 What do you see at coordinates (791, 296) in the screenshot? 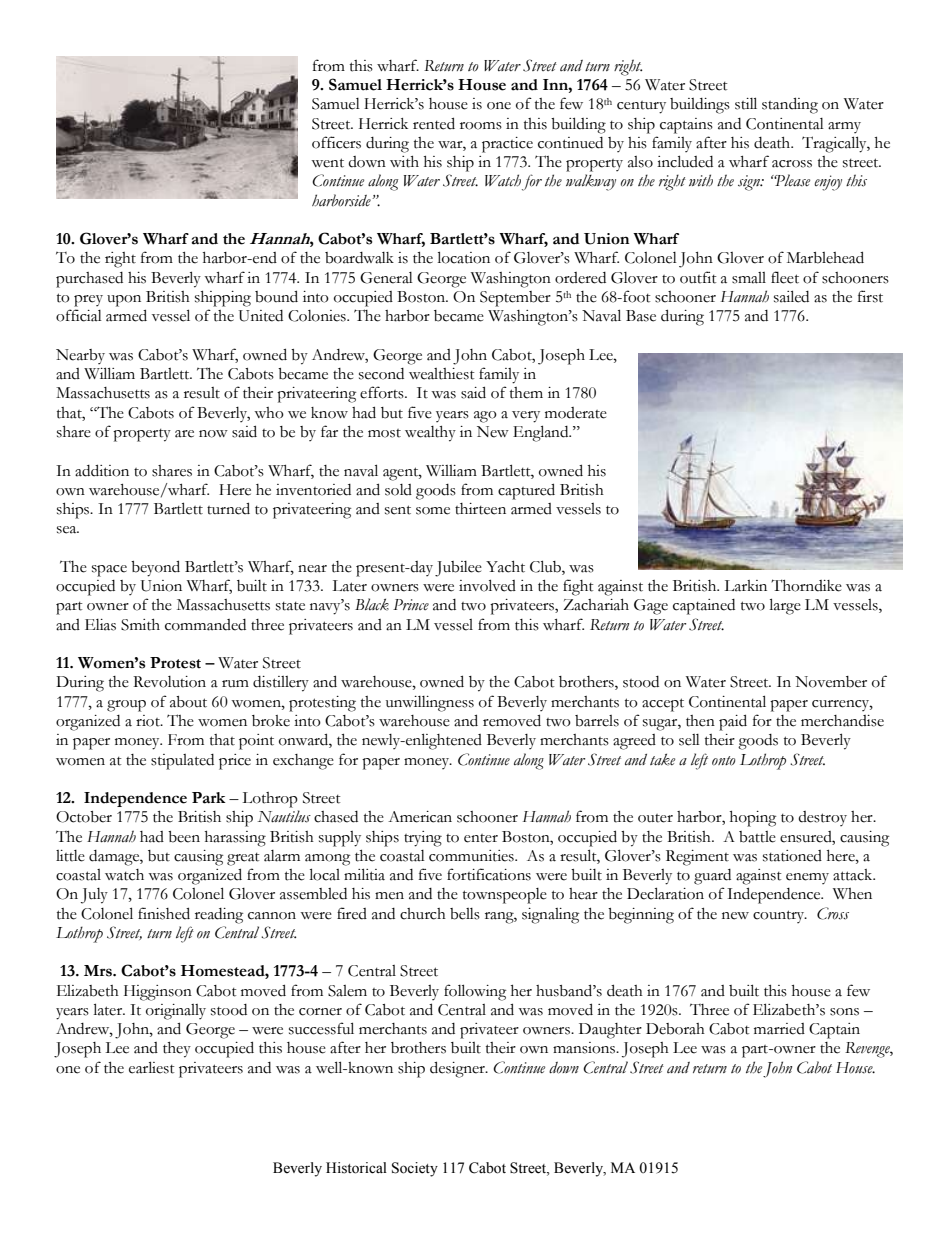
I see `sailed` at bounding box center [791, 296].
